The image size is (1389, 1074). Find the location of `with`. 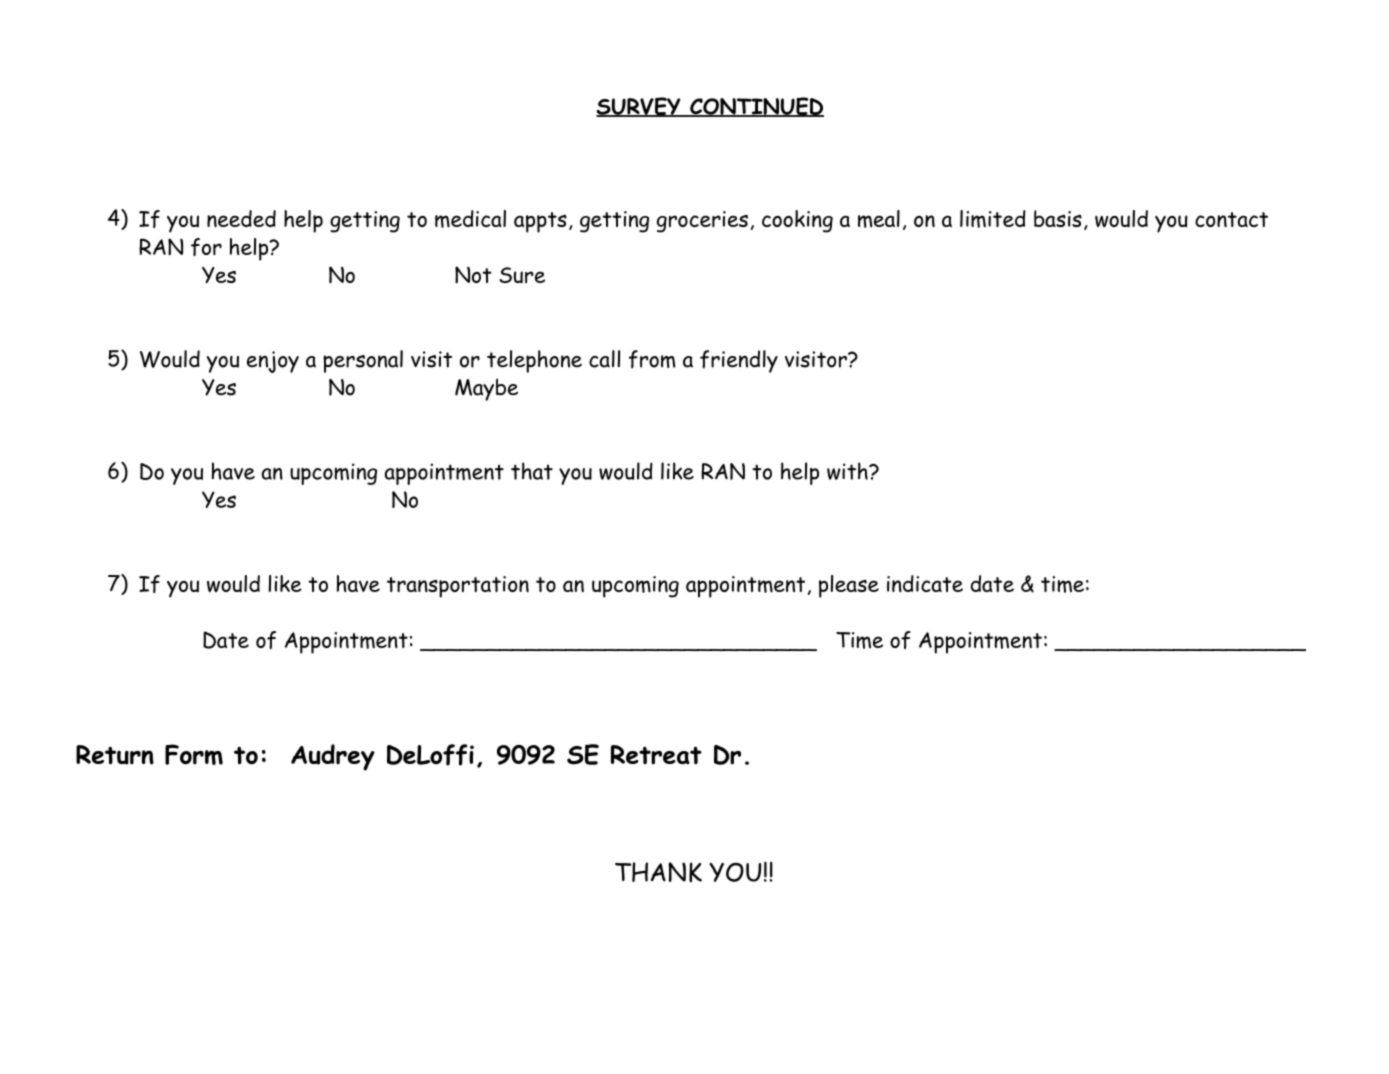

with is located at coordinates (848, 471).
